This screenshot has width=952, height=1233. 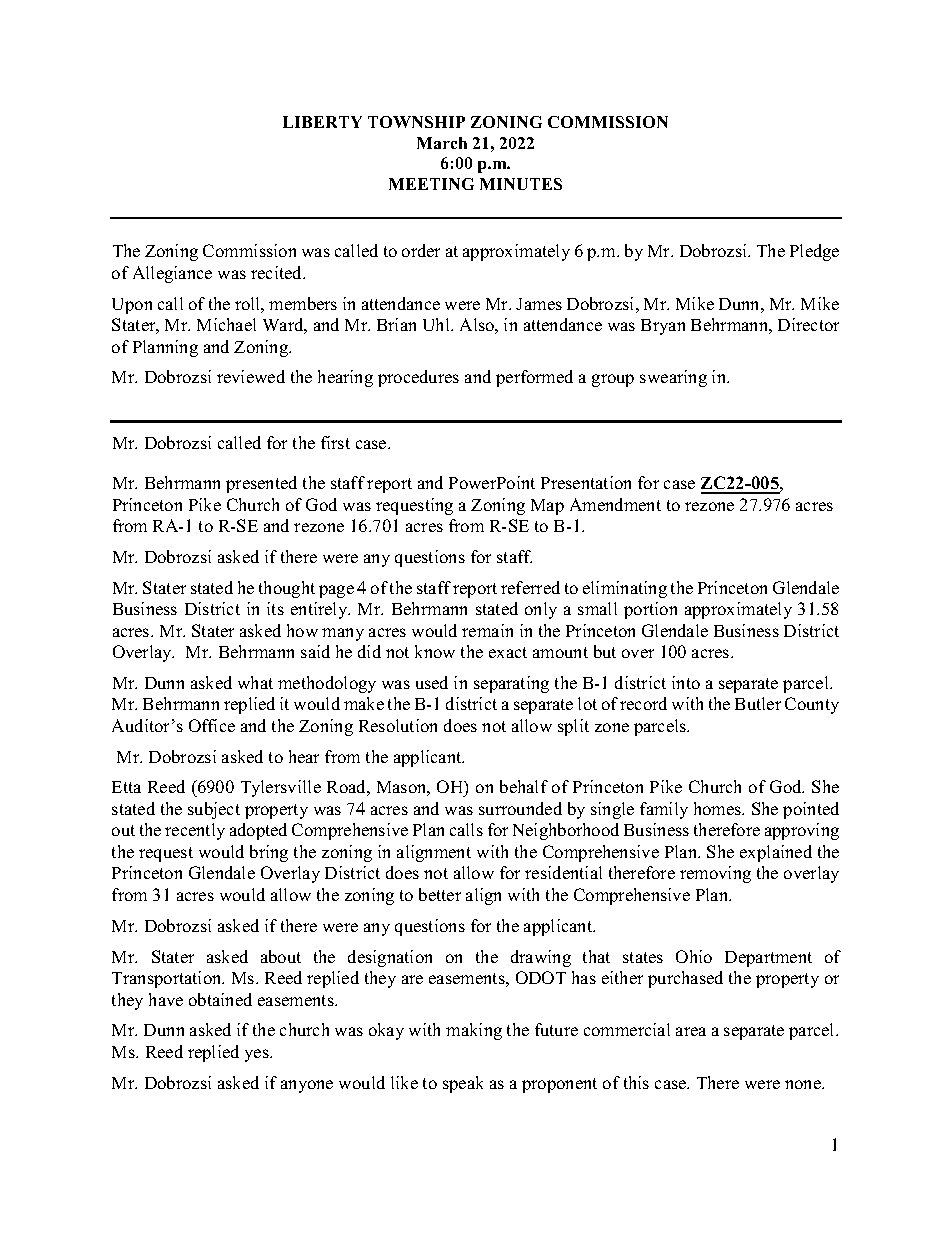 What do you see at coordinates (814, 252) in the screenshot?
I see `Pledge` at bounding box center [814, 252].
